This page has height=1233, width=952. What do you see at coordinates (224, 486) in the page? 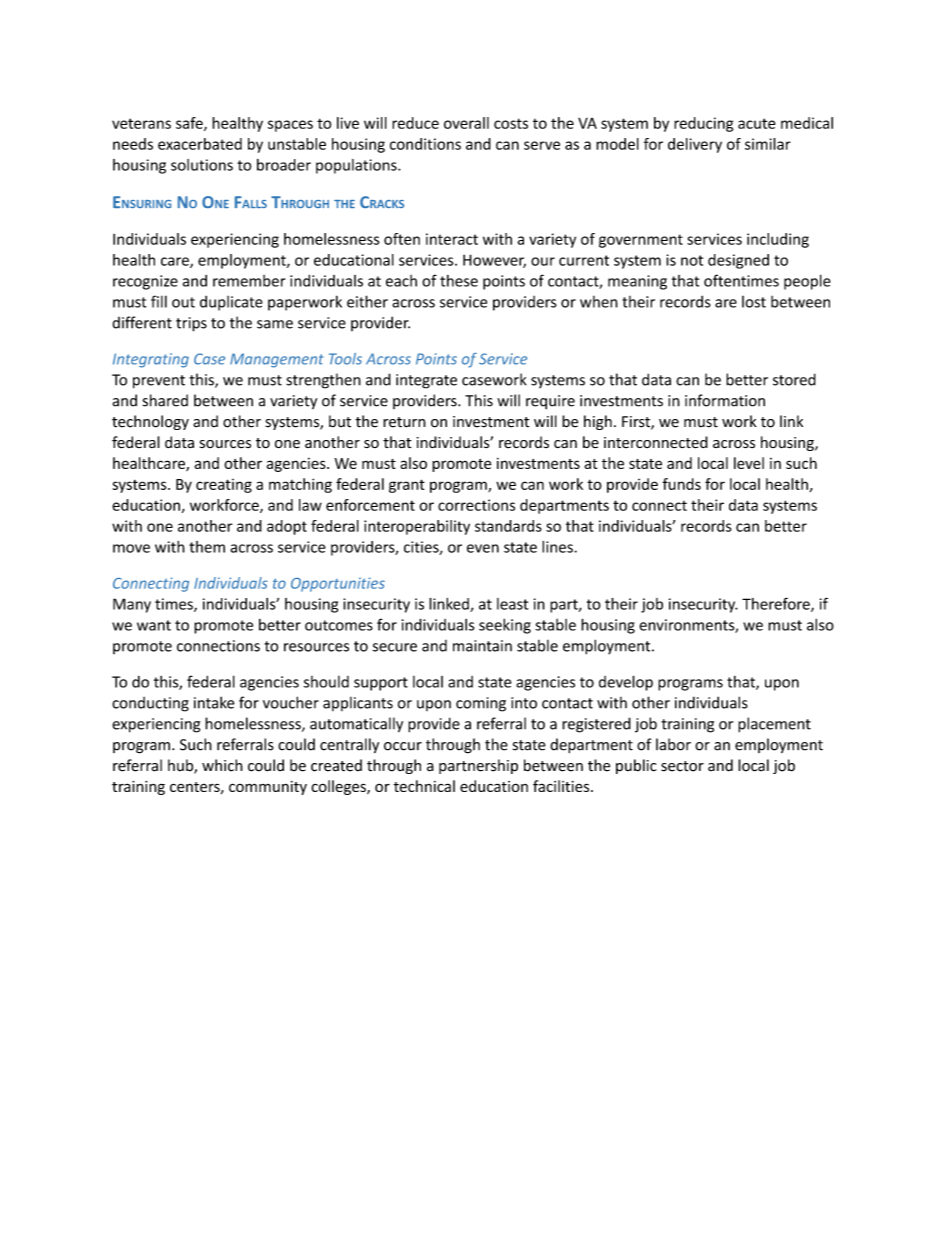
I see `creating` at bounding box center [224, 486].
